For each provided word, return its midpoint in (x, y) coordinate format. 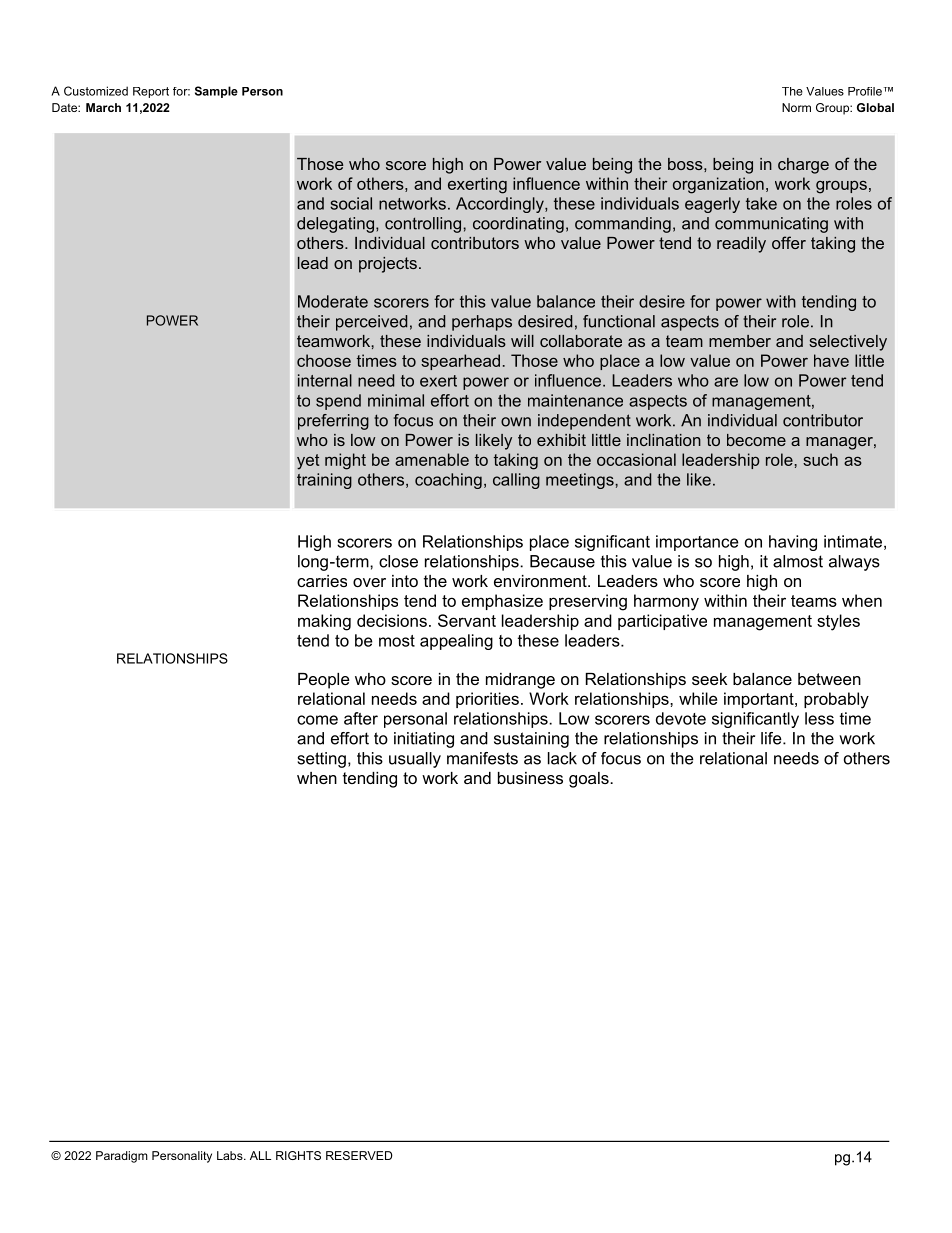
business (530, 778)
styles (838, 622)
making (324, 622)
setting (322, 760)
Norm (796, 107)
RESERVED (359, 1155)
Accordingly (501, 205)
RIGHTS (298, 1155)
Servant (467, 620)
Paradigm (122, 1157)
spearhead (460, 362)
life (772, 738)
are (726, 382)
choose (324, 360)
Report (151, 92)
